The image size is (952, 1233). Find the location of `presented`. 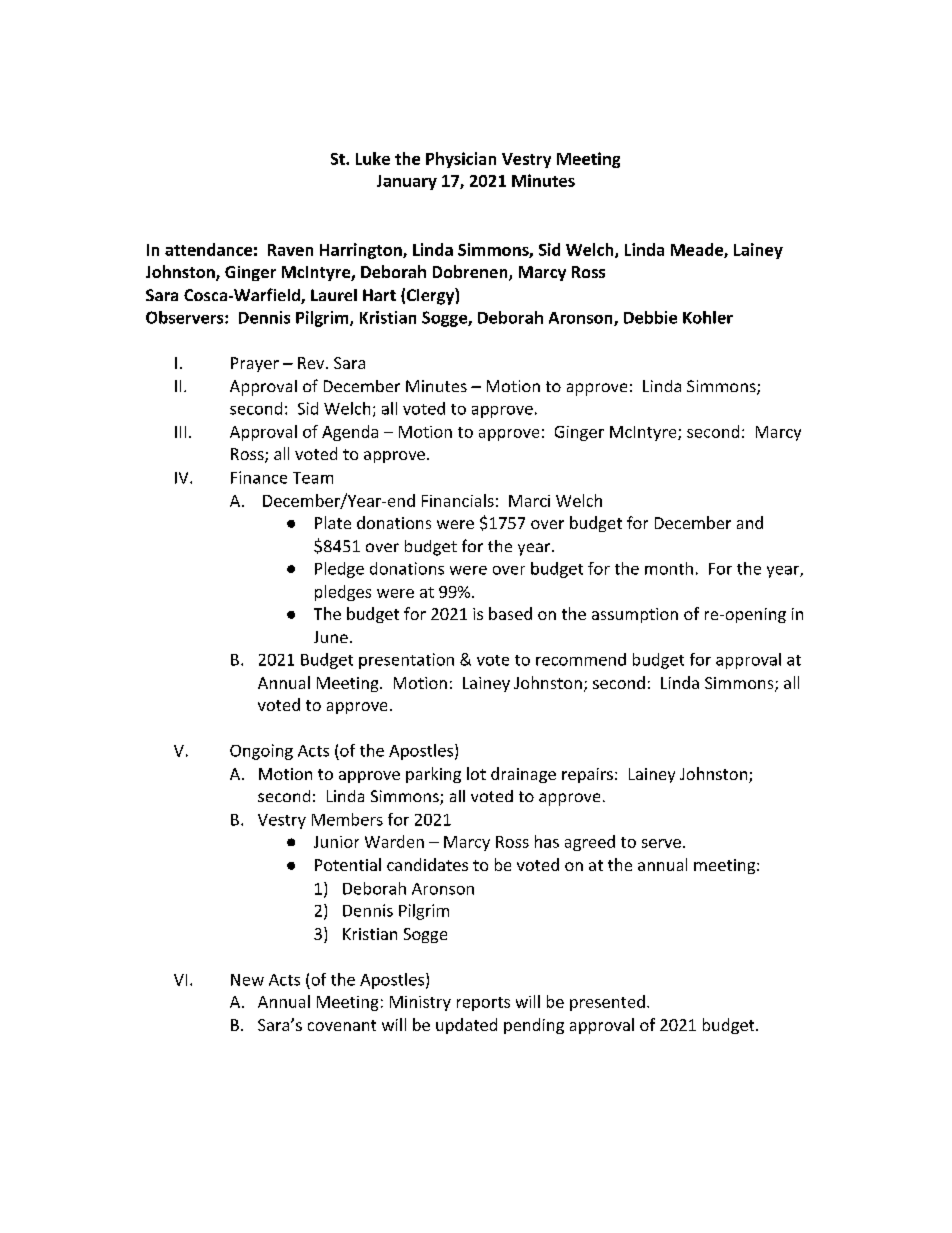

presented is located at coordinates (607, 1003).
